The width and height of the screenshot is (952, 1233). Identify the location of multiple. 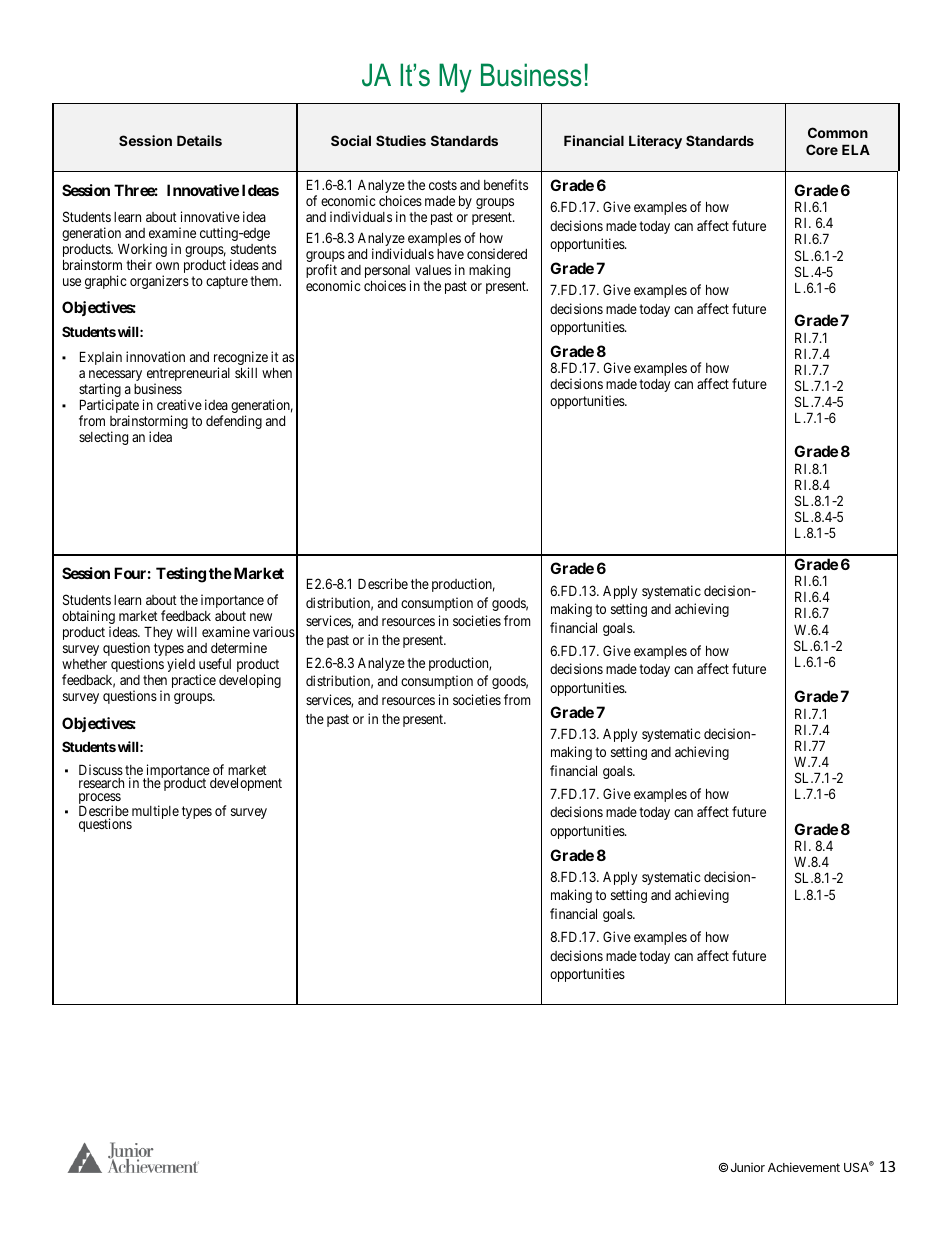
(154, 813).
